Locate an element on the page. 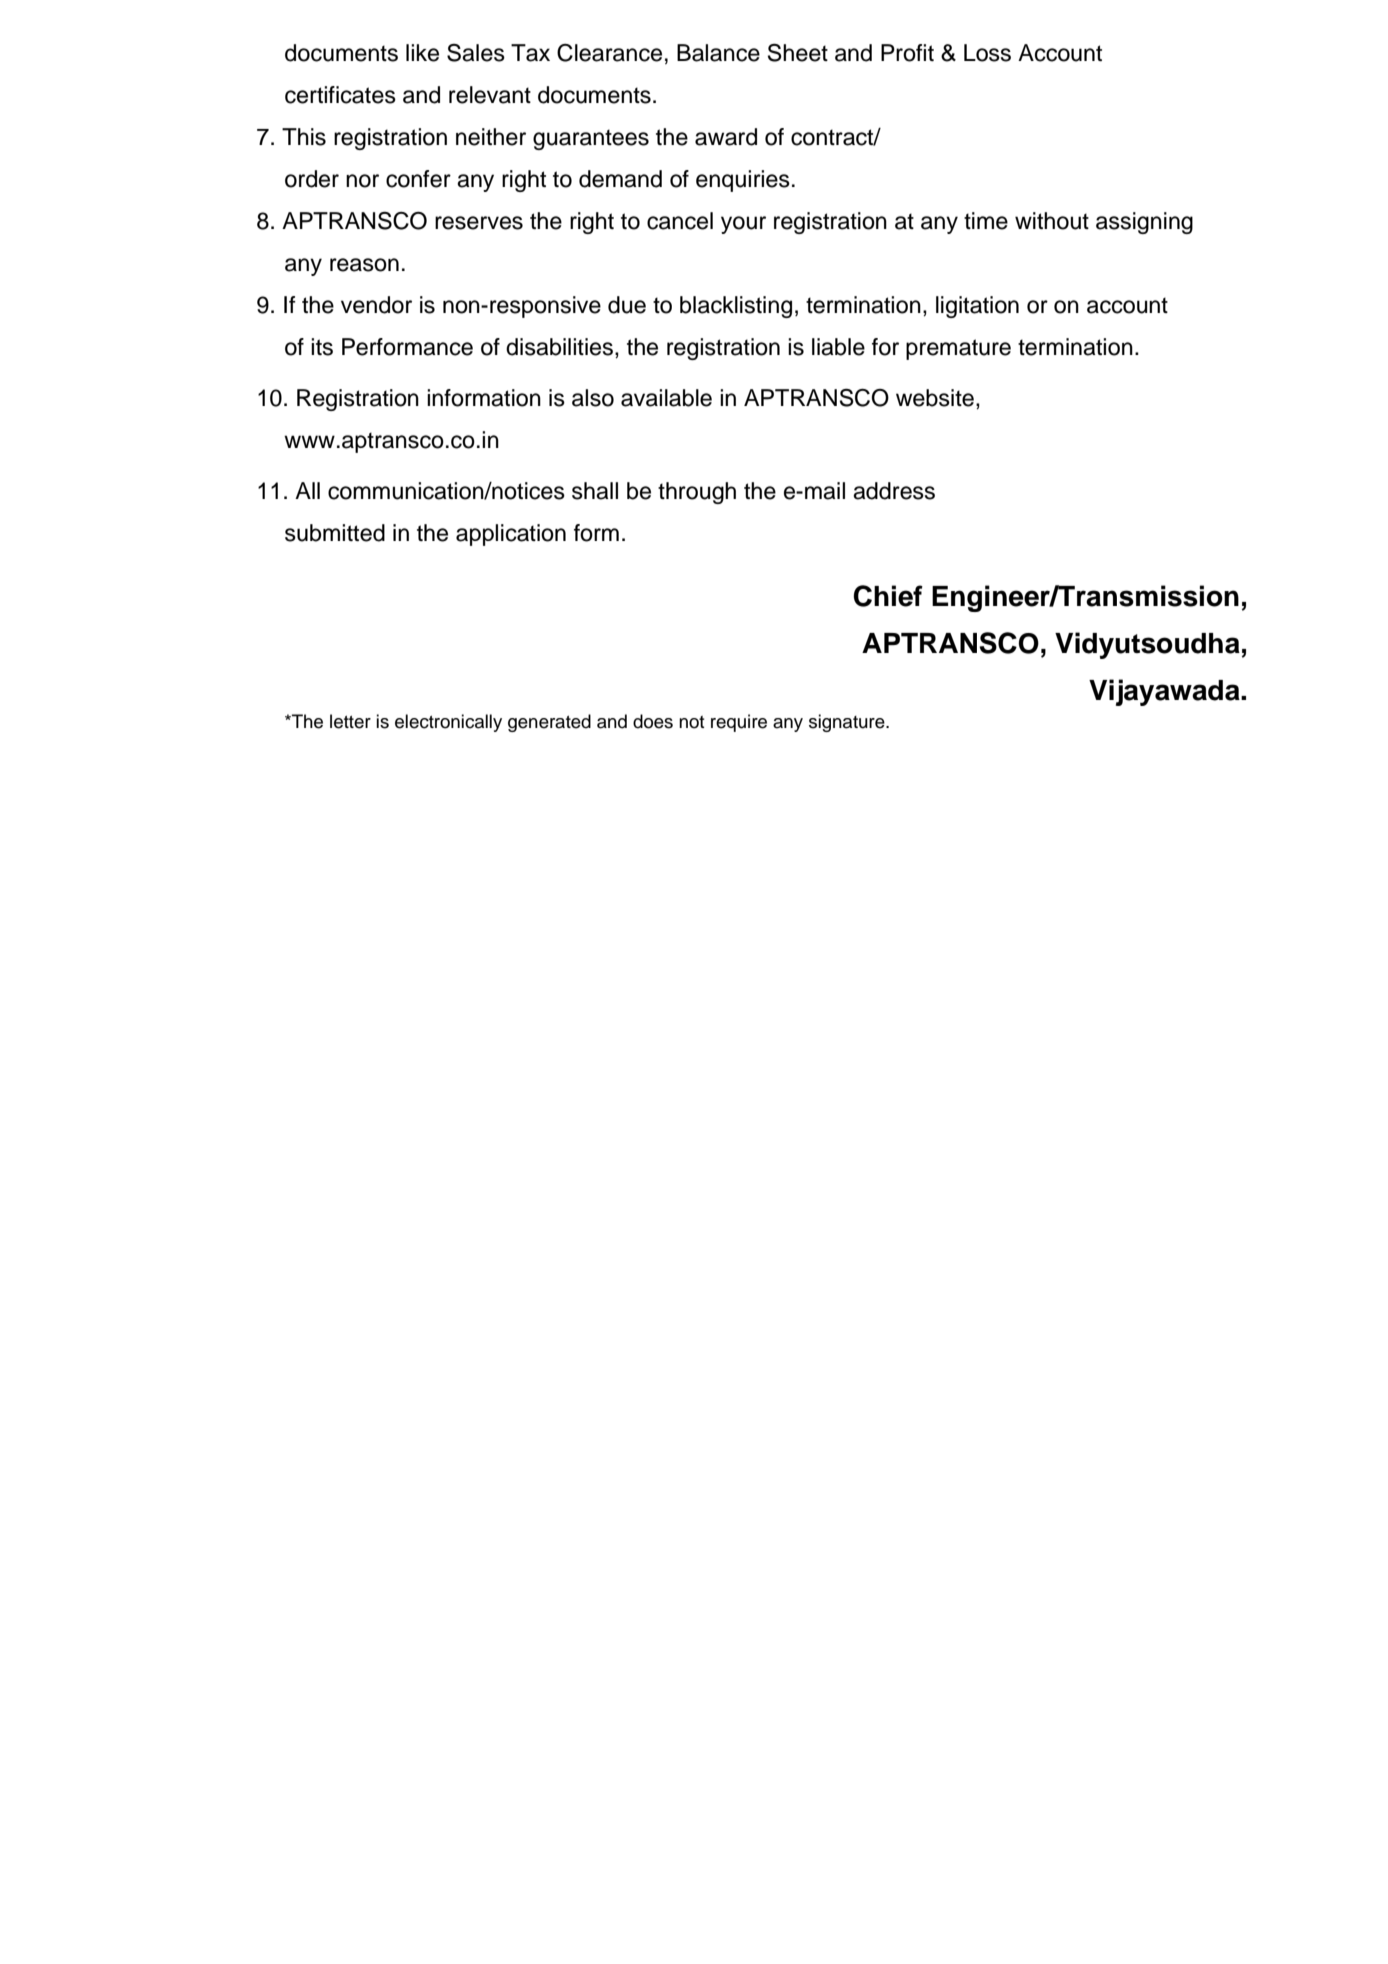  electronically is located at coordinates (448, 723).
